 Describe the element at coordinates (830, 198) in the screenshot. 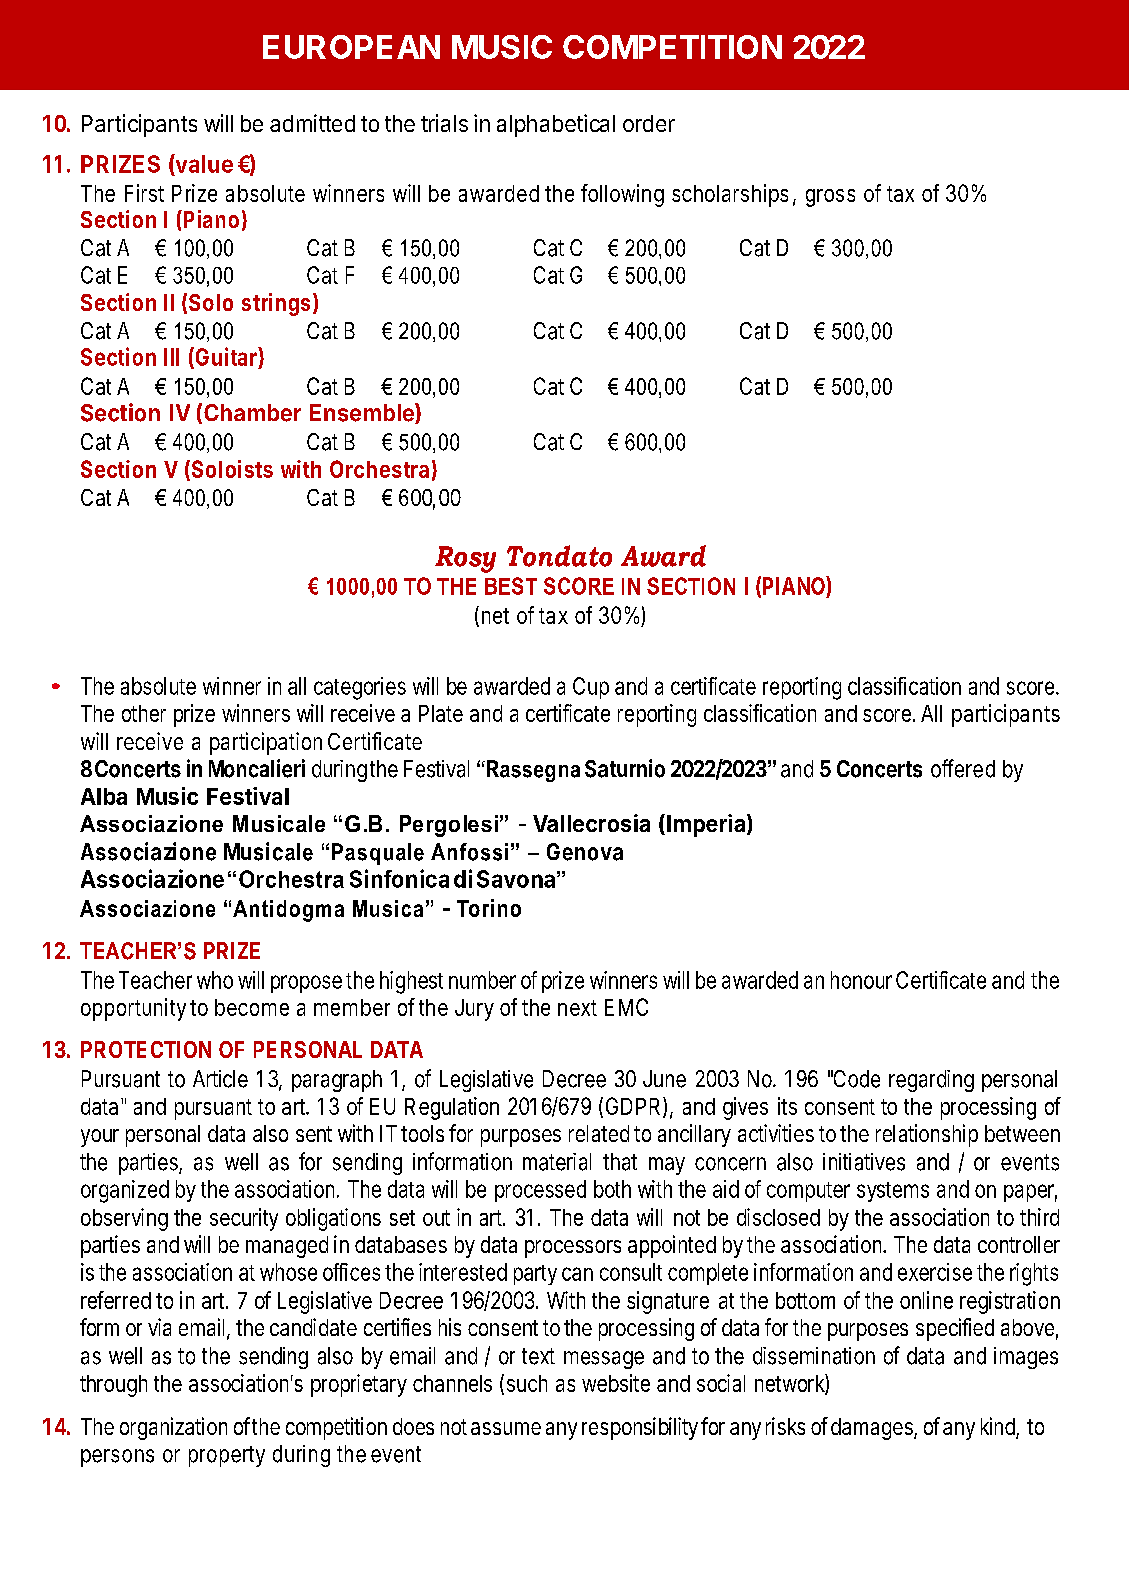

I see `gross` at that location.
